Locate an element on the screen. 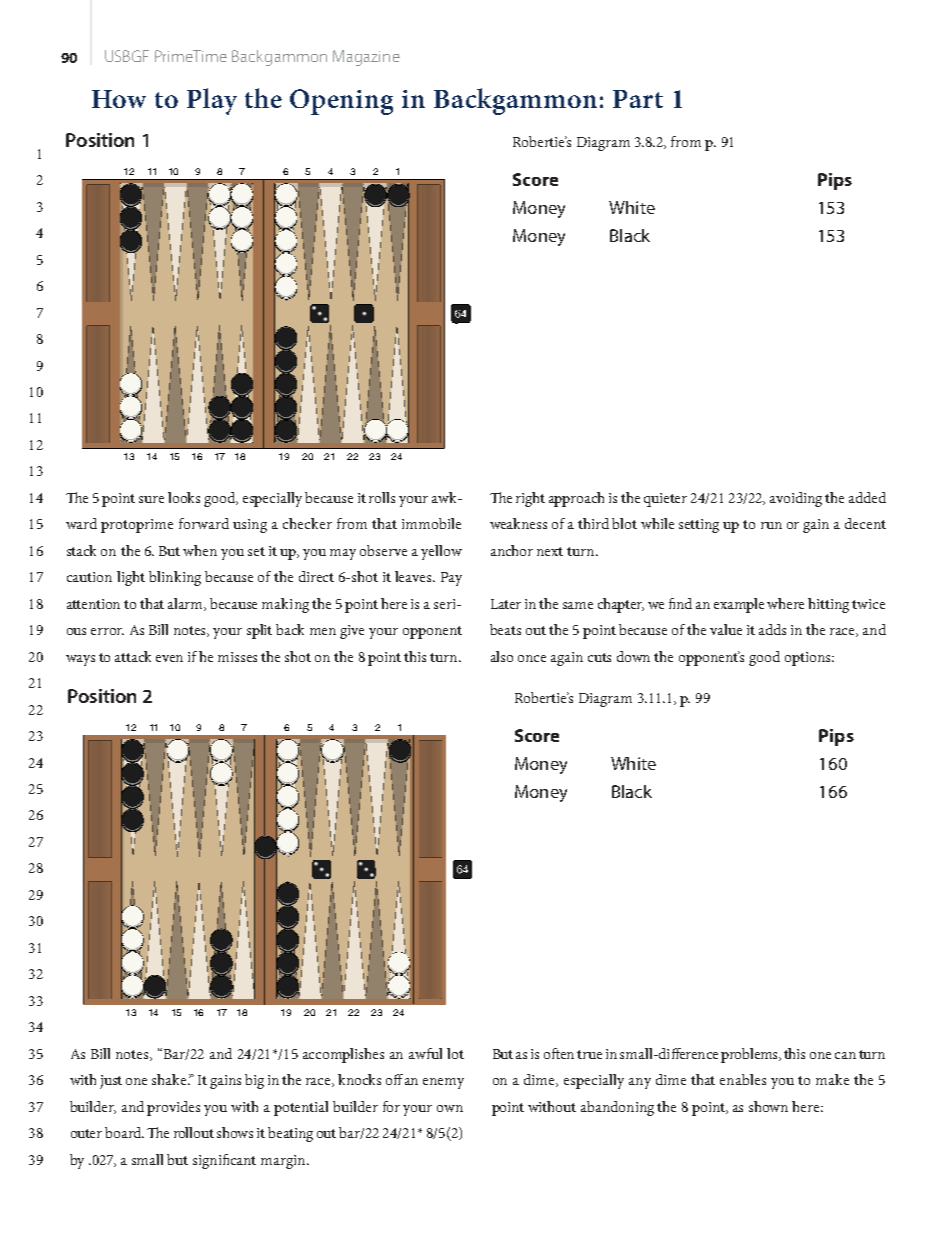 This screenshot has width=952, height=1233. avoiding is located at coordinates (796, 499).
